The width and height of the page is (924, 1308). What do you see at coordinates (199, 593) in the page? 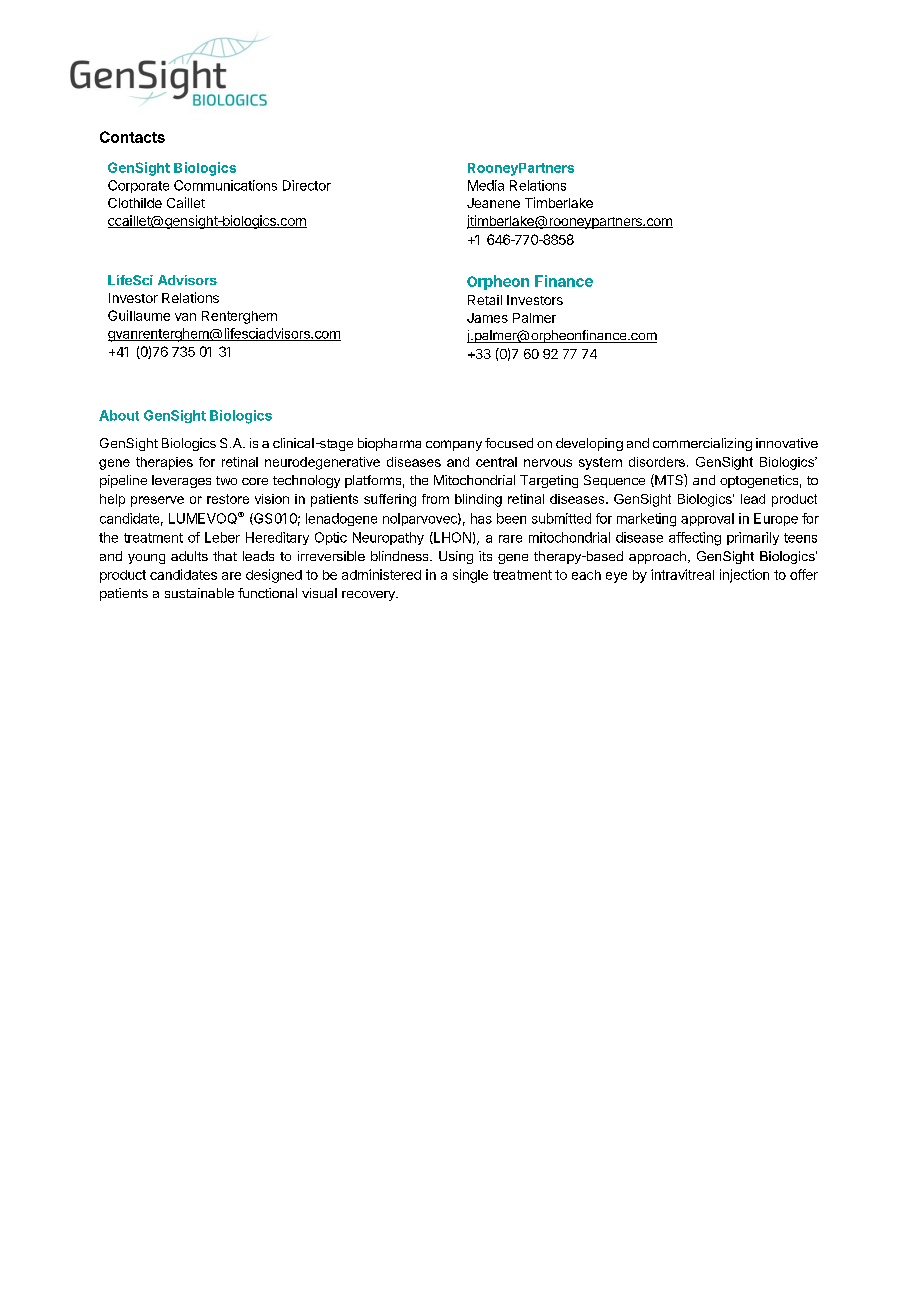
I see `sustainable` at bounding box center [199, 593].
